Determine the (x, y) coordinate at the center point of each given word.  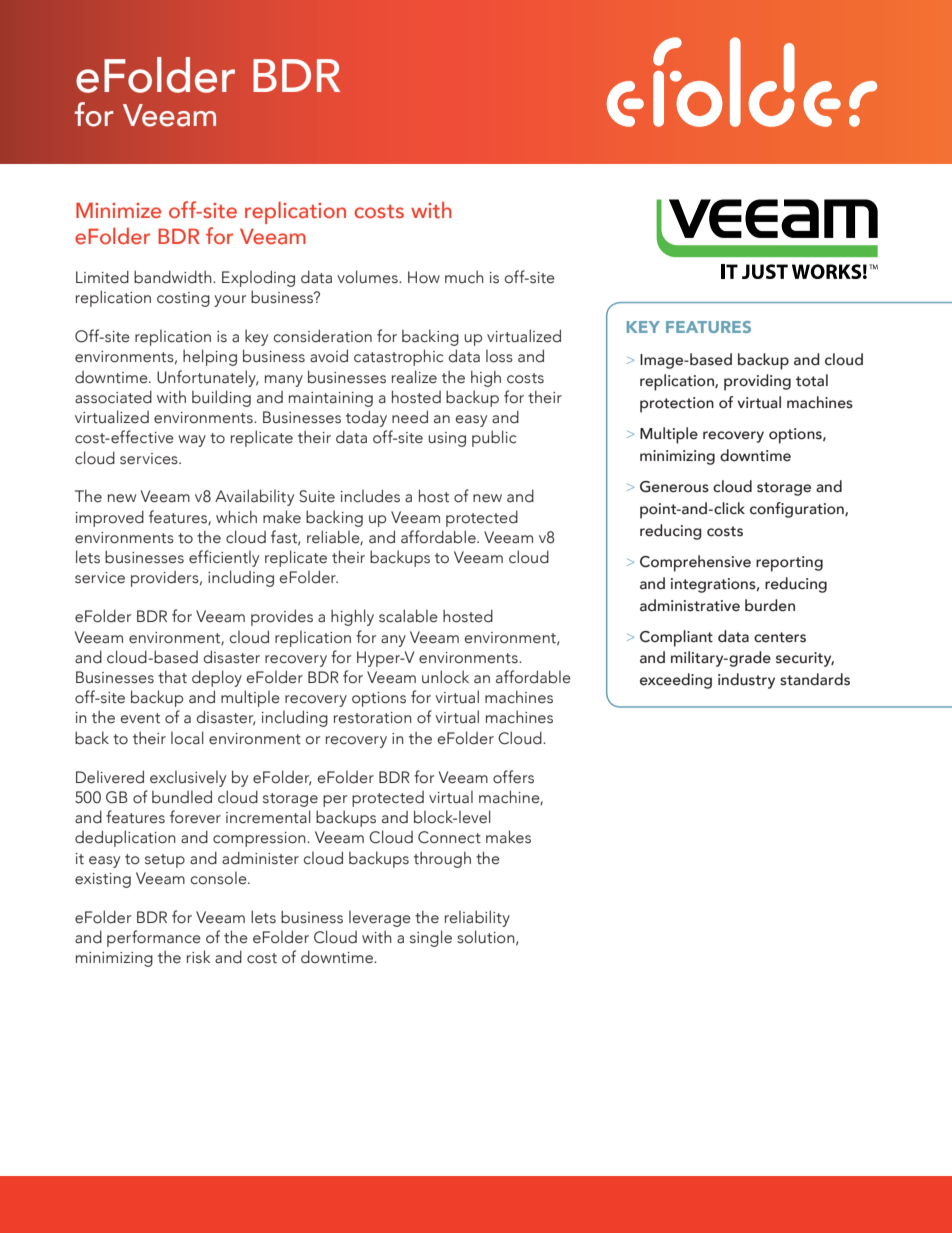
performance (154, 938)
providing (757, 382)
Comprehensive (695, 563)
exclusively (188, 778)
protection (677, 405)
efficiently (224, 558)
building (221, 398)
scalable (408, 616)
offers (513, 777)
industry (746, 681)
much (464, 277)
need (410, 417)
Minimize (118, 210)
